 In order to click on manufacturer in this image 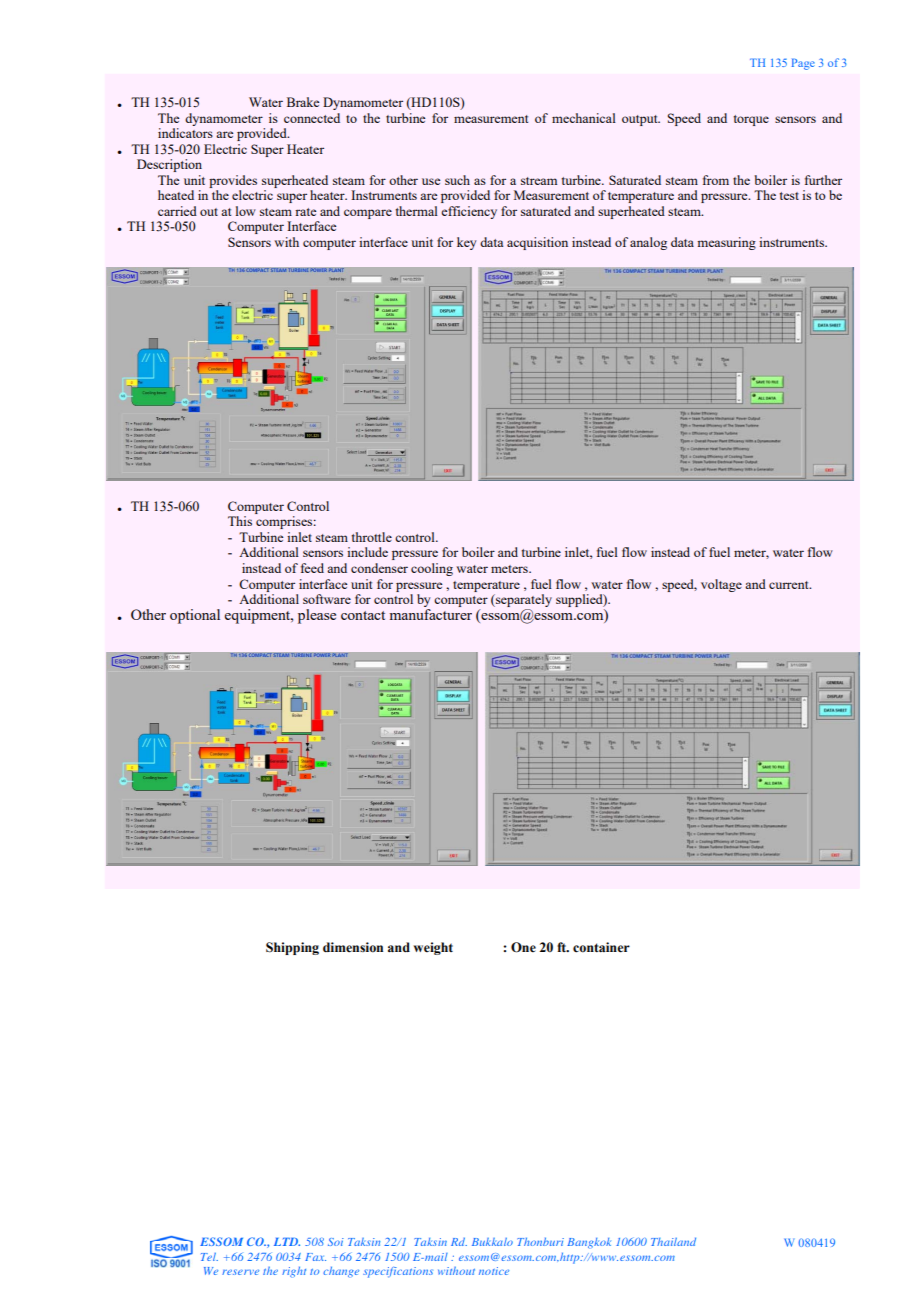, I will do `click(430, 613)`.
